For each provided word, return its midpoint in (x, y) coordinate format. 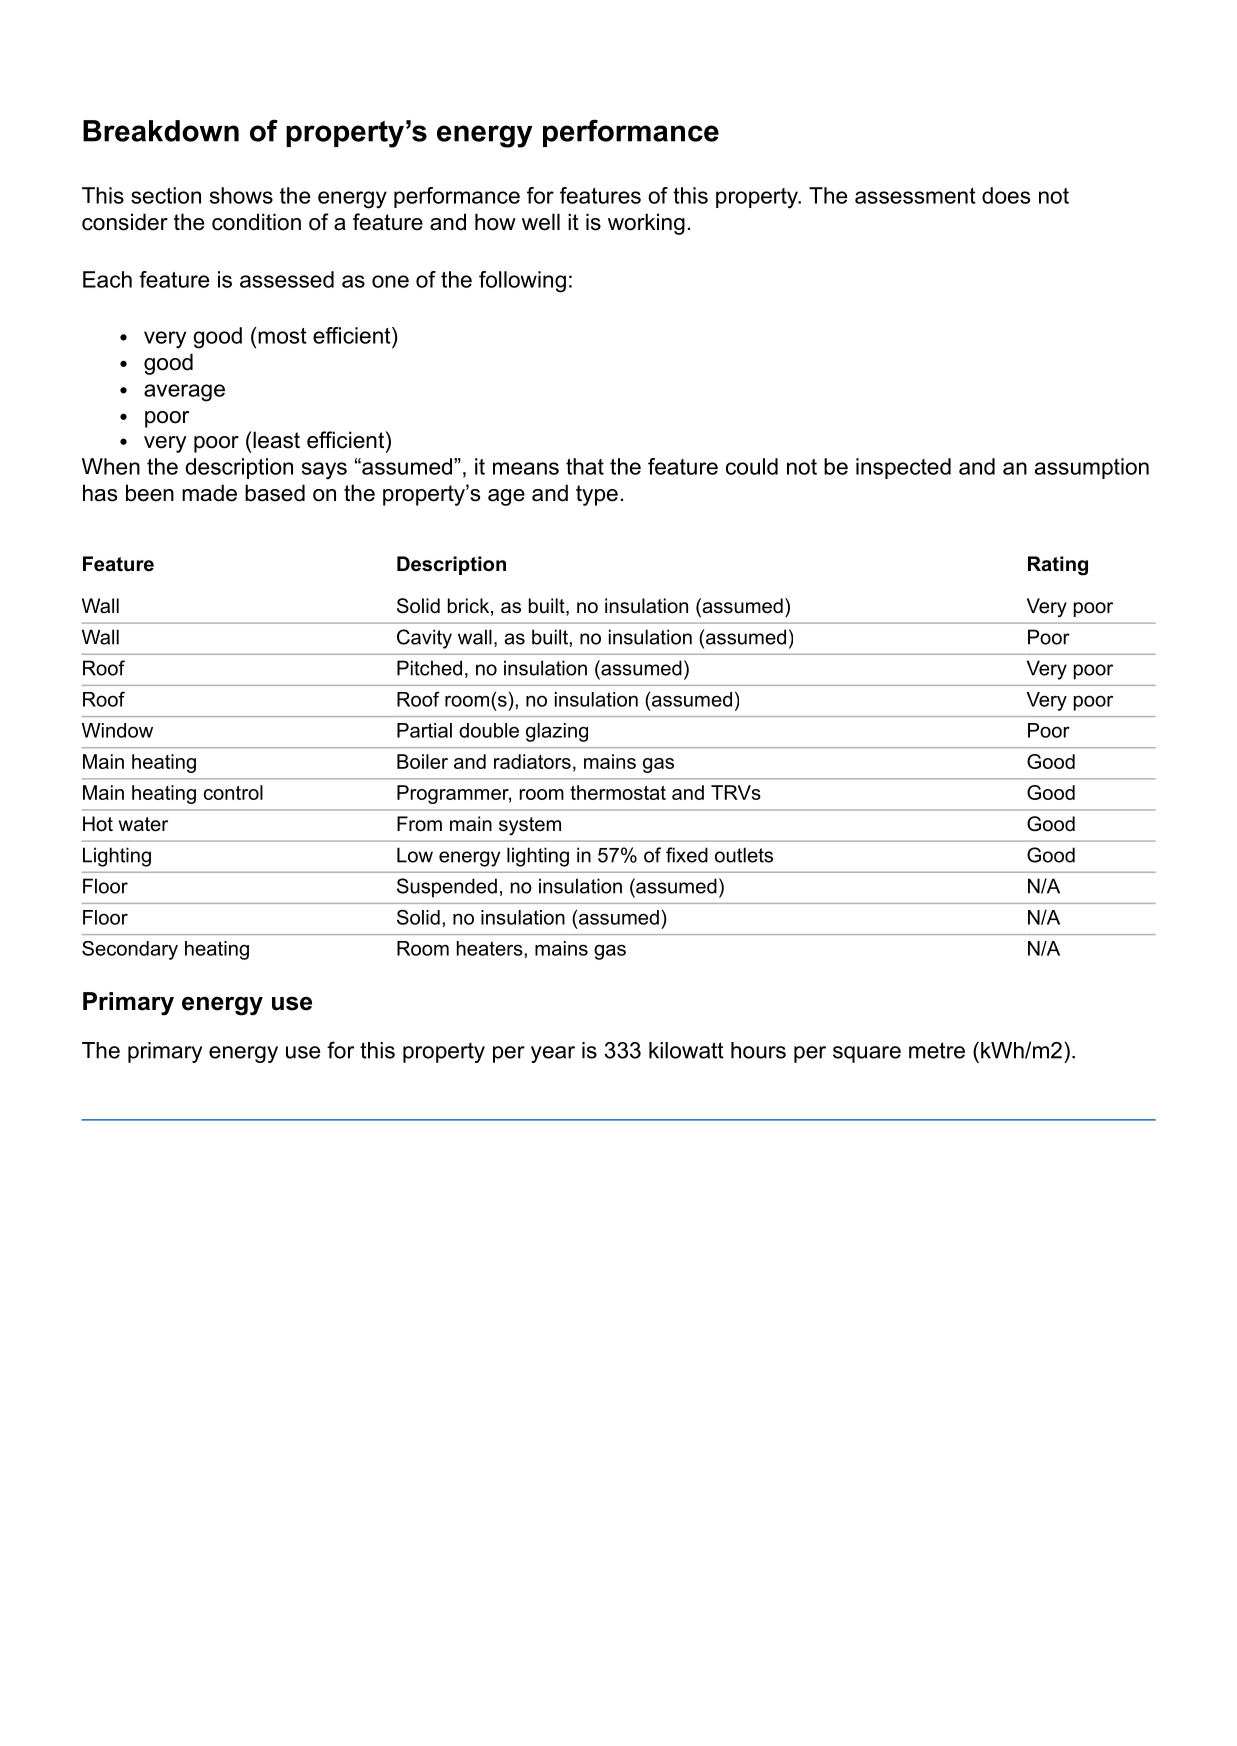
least (276, 440)
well (541, 222)
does (1006, 195)
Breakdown (161, 131)
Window (117, 730)
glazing (557, 732)
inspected (903, 468)
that (585, 466)
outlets (744, 855)
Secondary (130, 950)
